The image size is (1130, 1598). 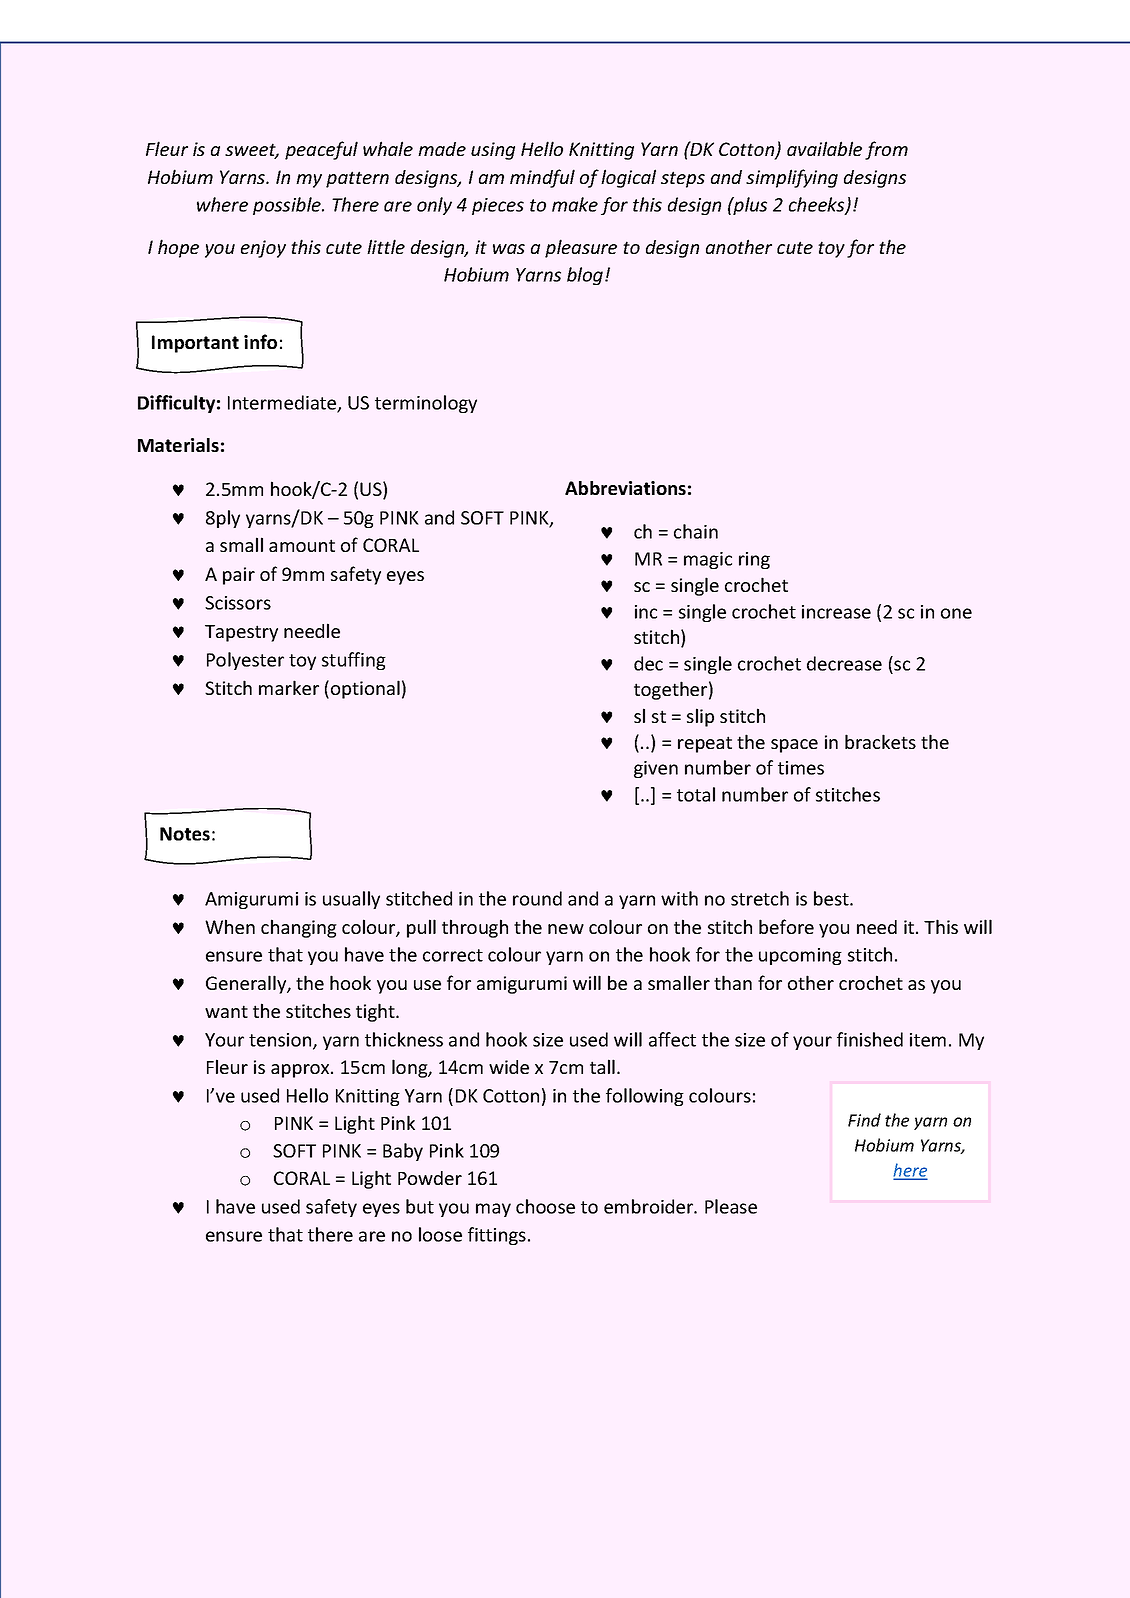 I want to click on slip, so click(x=700, y=717).
